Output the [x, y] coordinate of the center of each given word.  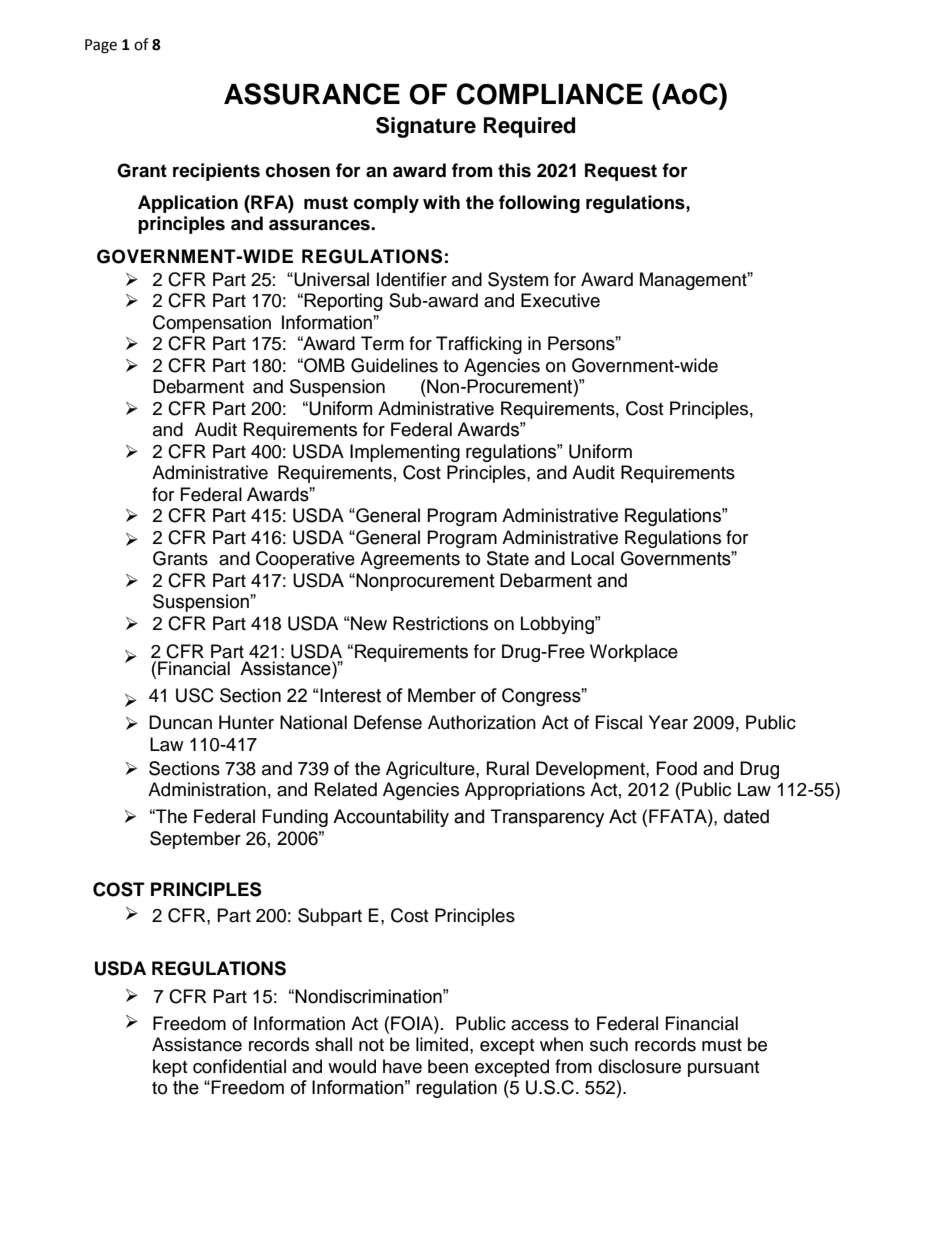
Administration [207, 789]
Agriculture [431, 770]
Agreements [410, 560]
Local [592, 558]
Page [101, 46]
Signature [426, 127]
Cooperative [305, 560]
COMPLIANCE [549, 94]
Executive [560, 300]
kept [170, 1068]
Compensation [212, 324]
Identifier [412, 279]
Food [677, 768]
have [402, 1066]
